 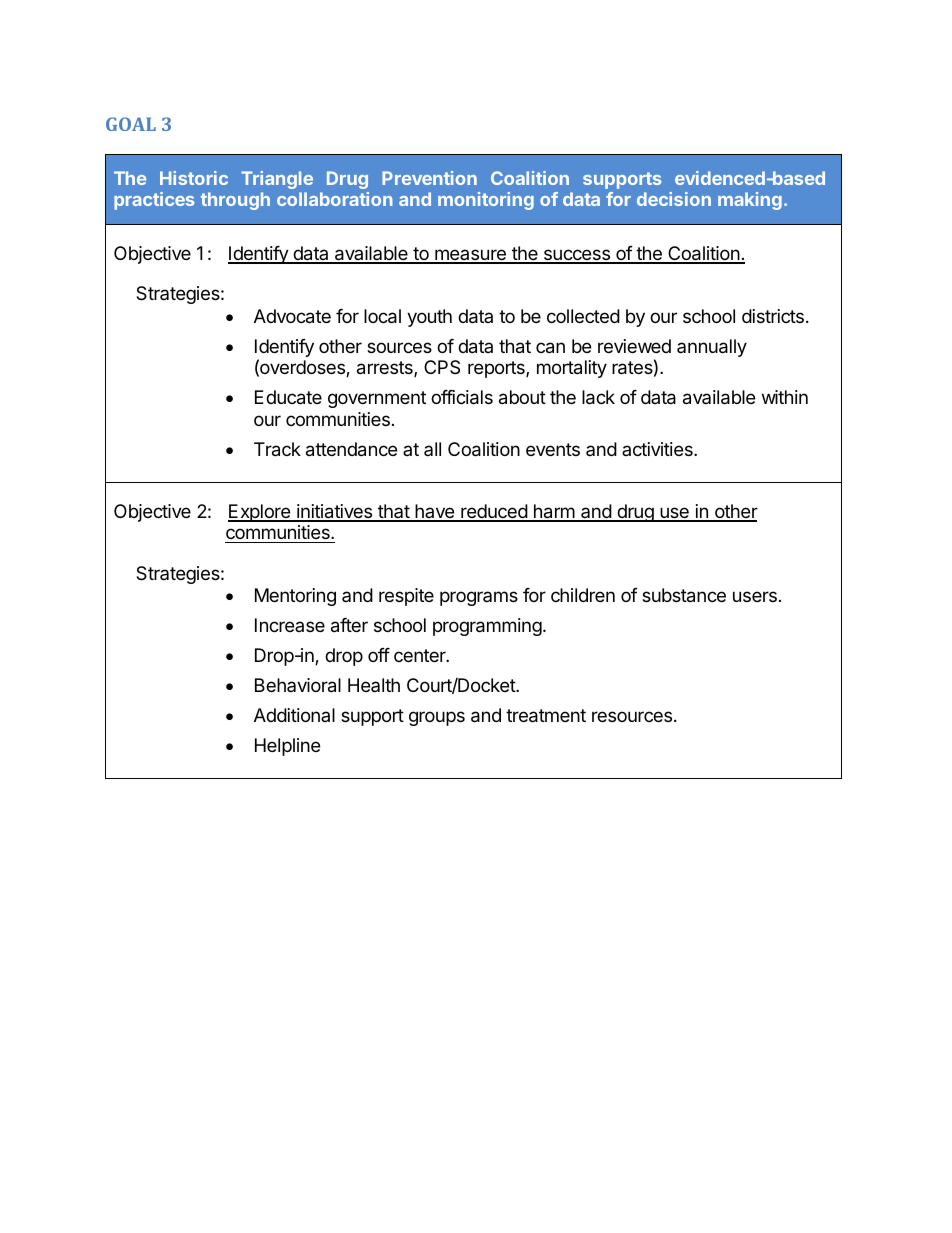 What do you see at coordinates (684, 595) in the screenshot?
I see `substance` at bounding box center [684, 595].
